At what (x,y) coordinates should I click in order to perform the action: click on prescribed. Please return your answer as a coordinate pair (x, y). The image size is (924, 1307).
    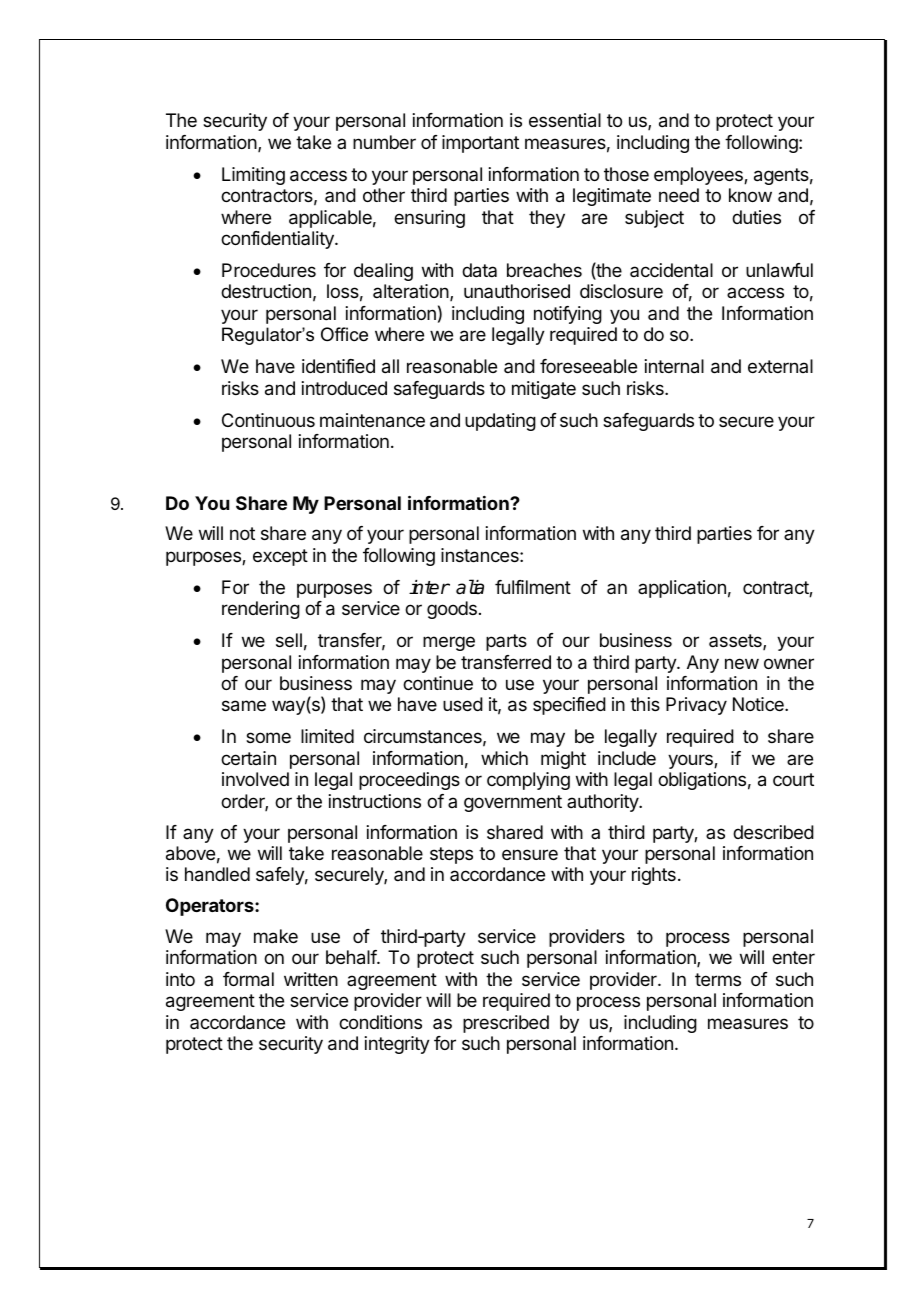
    Looking at the image, I should click on (506, 1024).
